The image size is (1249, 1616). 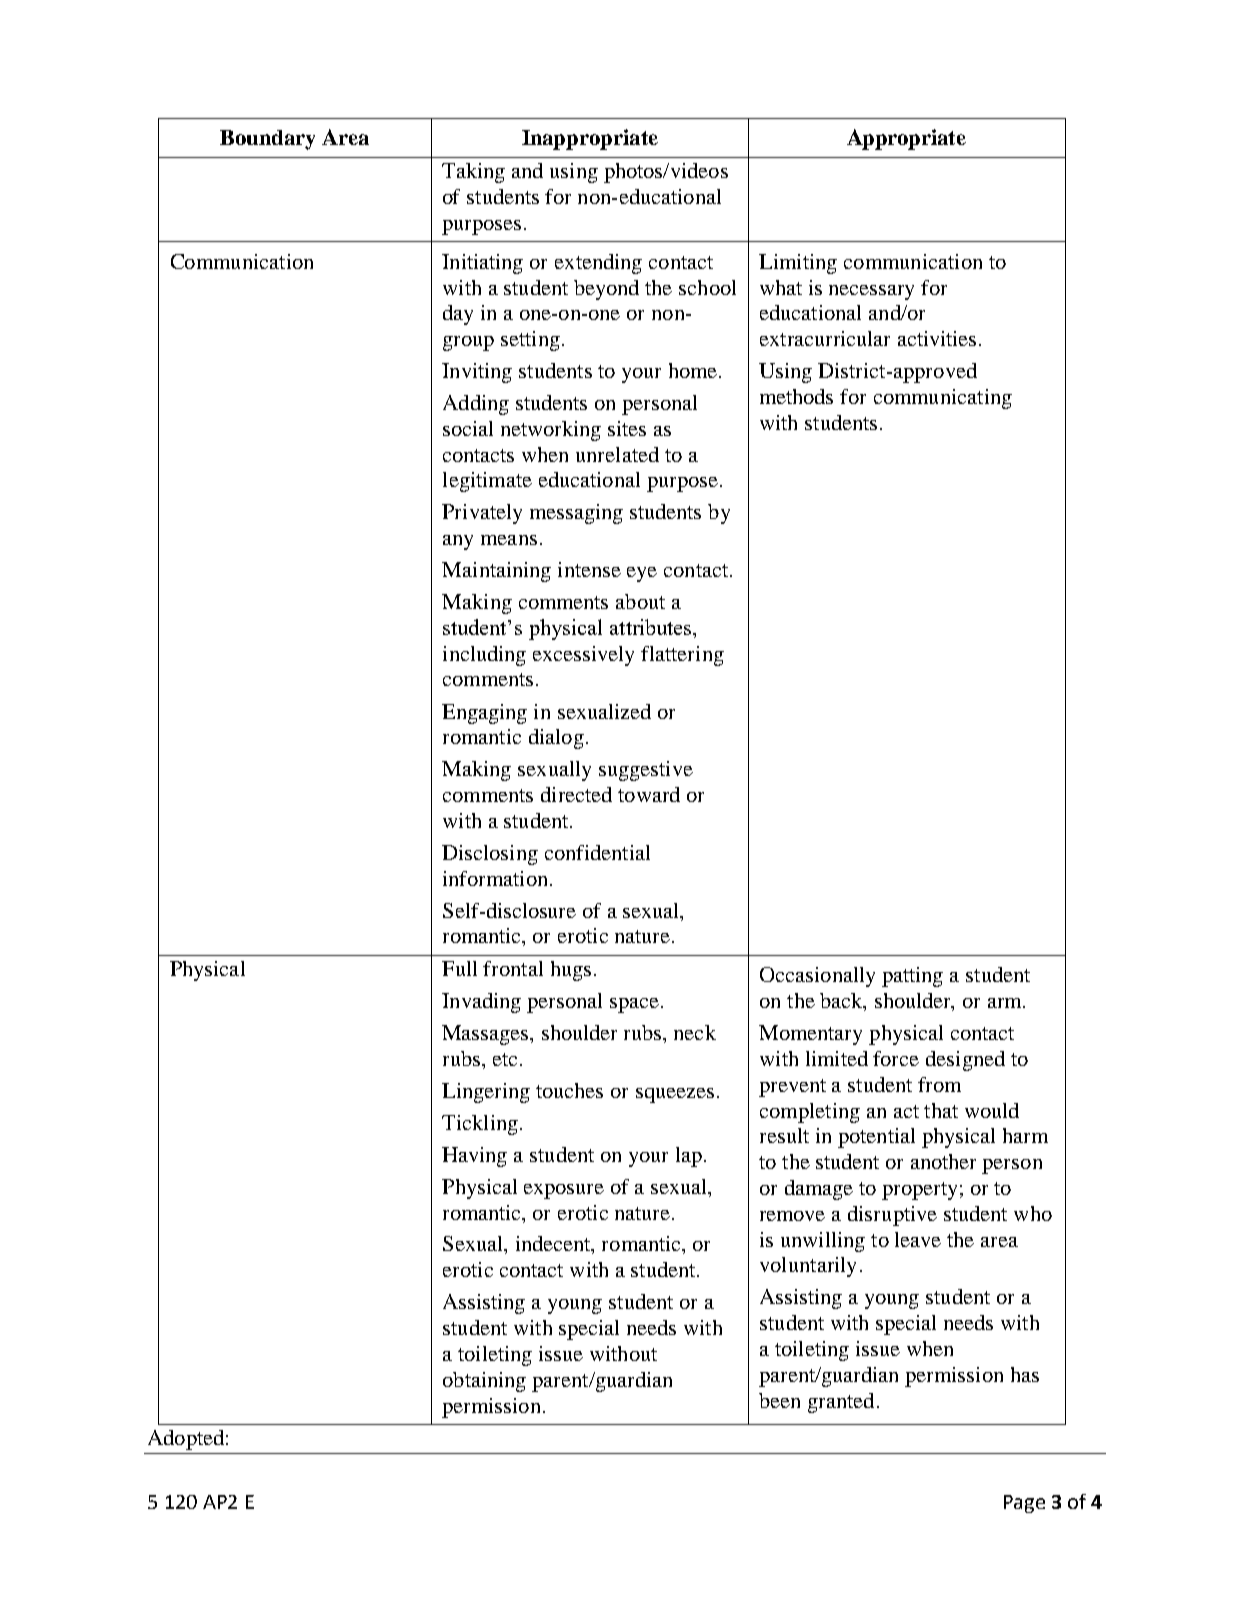 I want to click on Boundary, so click(x=267, y=140).
